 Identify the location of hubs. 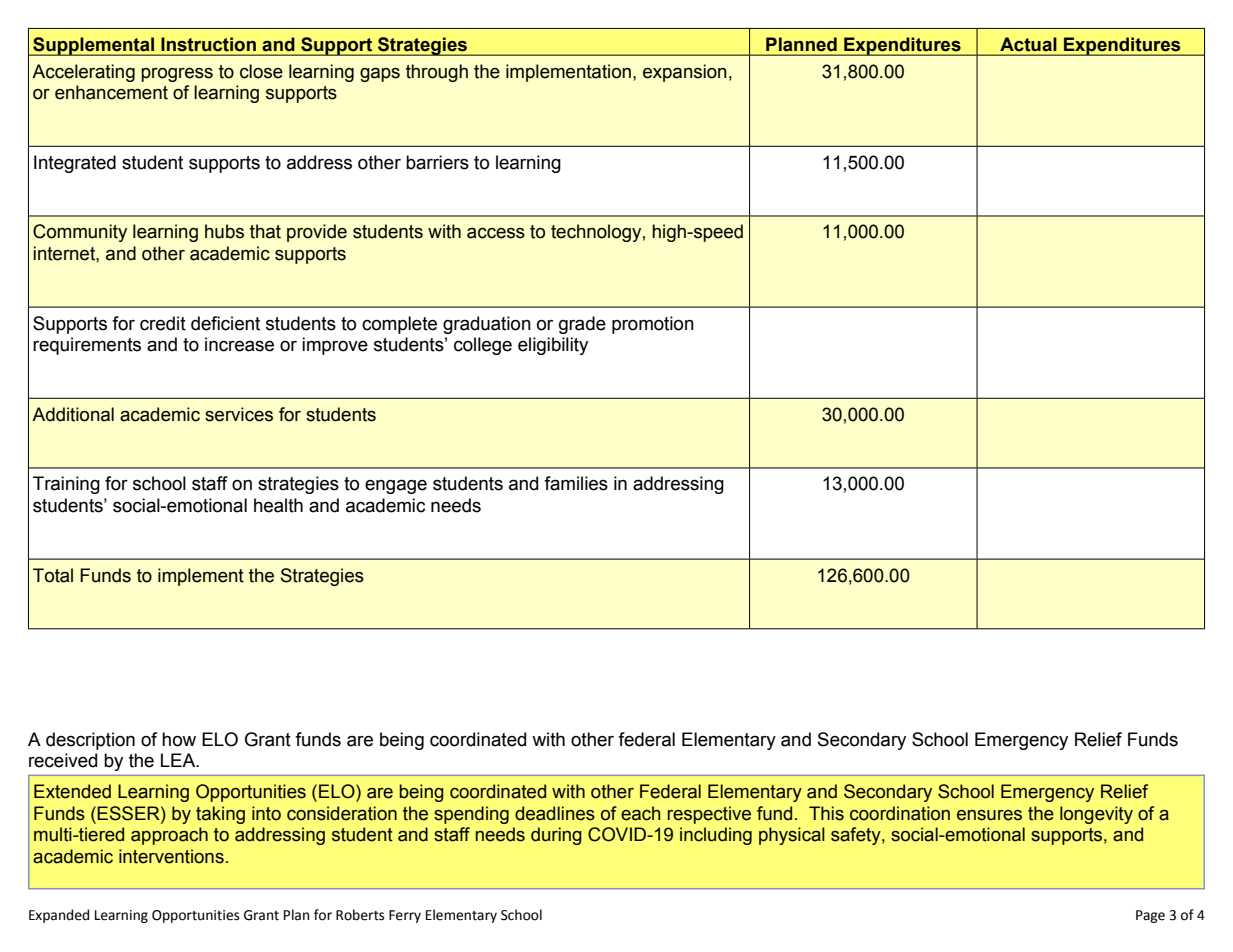
(224, 231).
